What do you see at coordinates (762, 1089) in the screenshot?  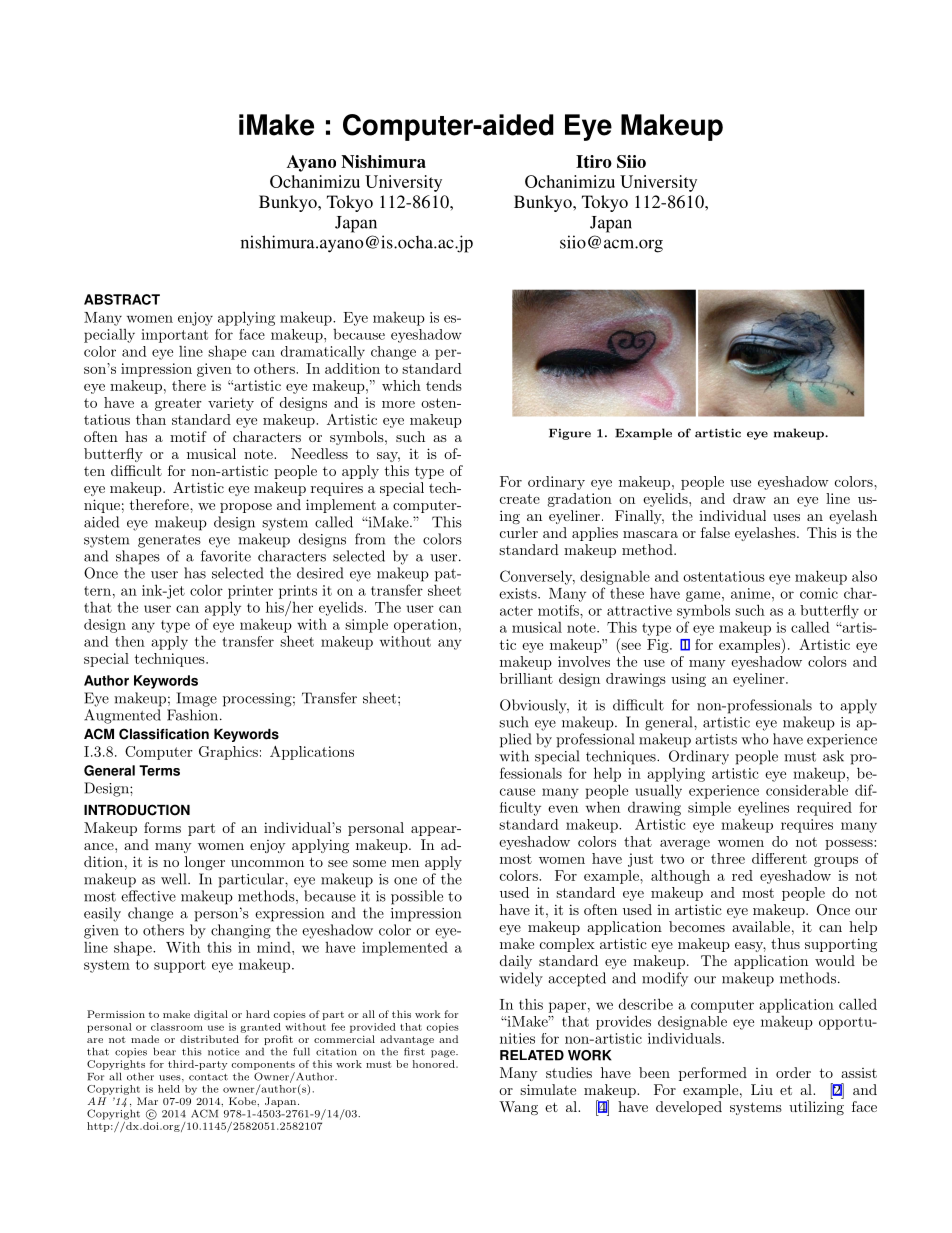 I see `Liu` at bounding box center [762, 1089].
